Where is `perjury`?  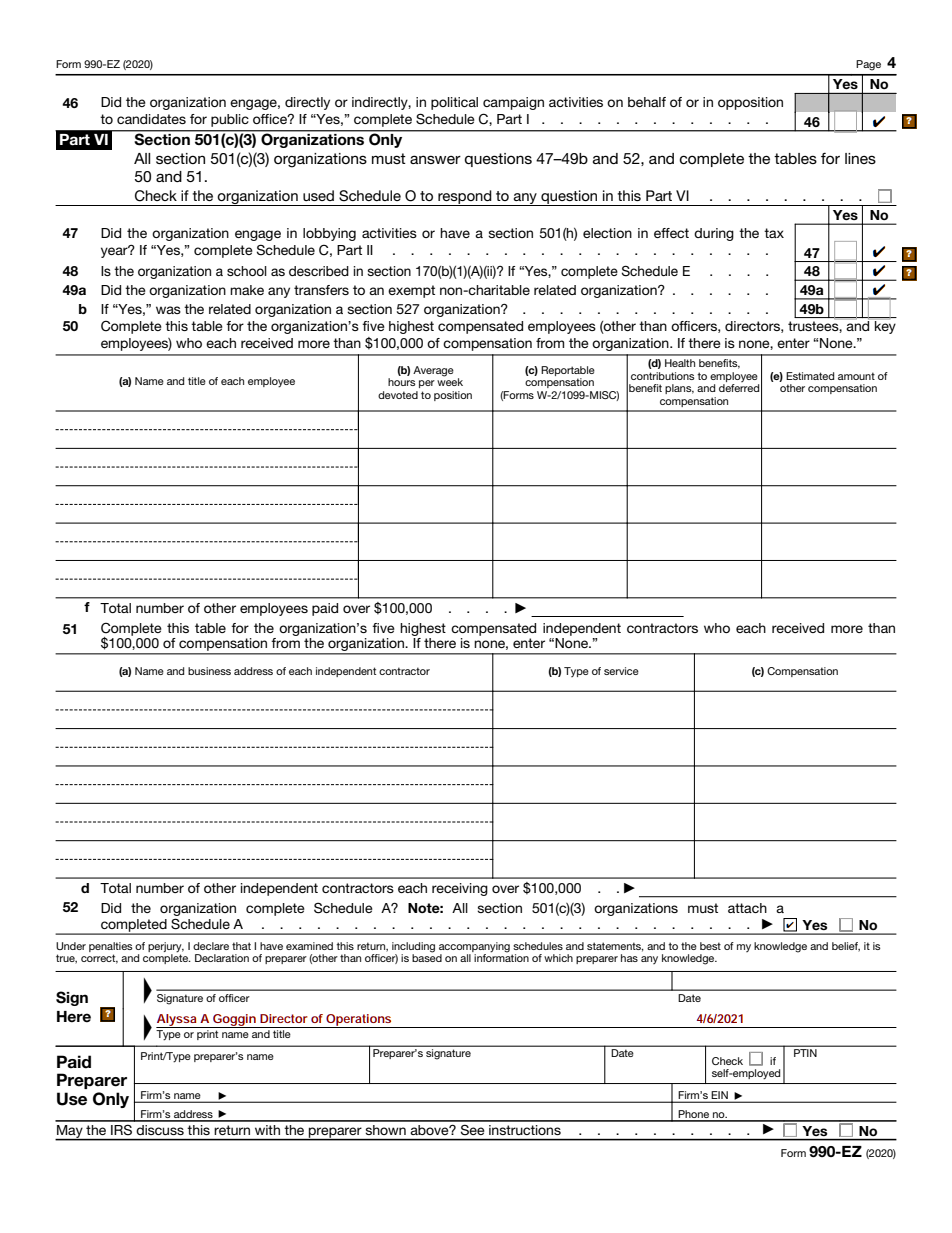 perjury is located at coordinates (166, 947).
